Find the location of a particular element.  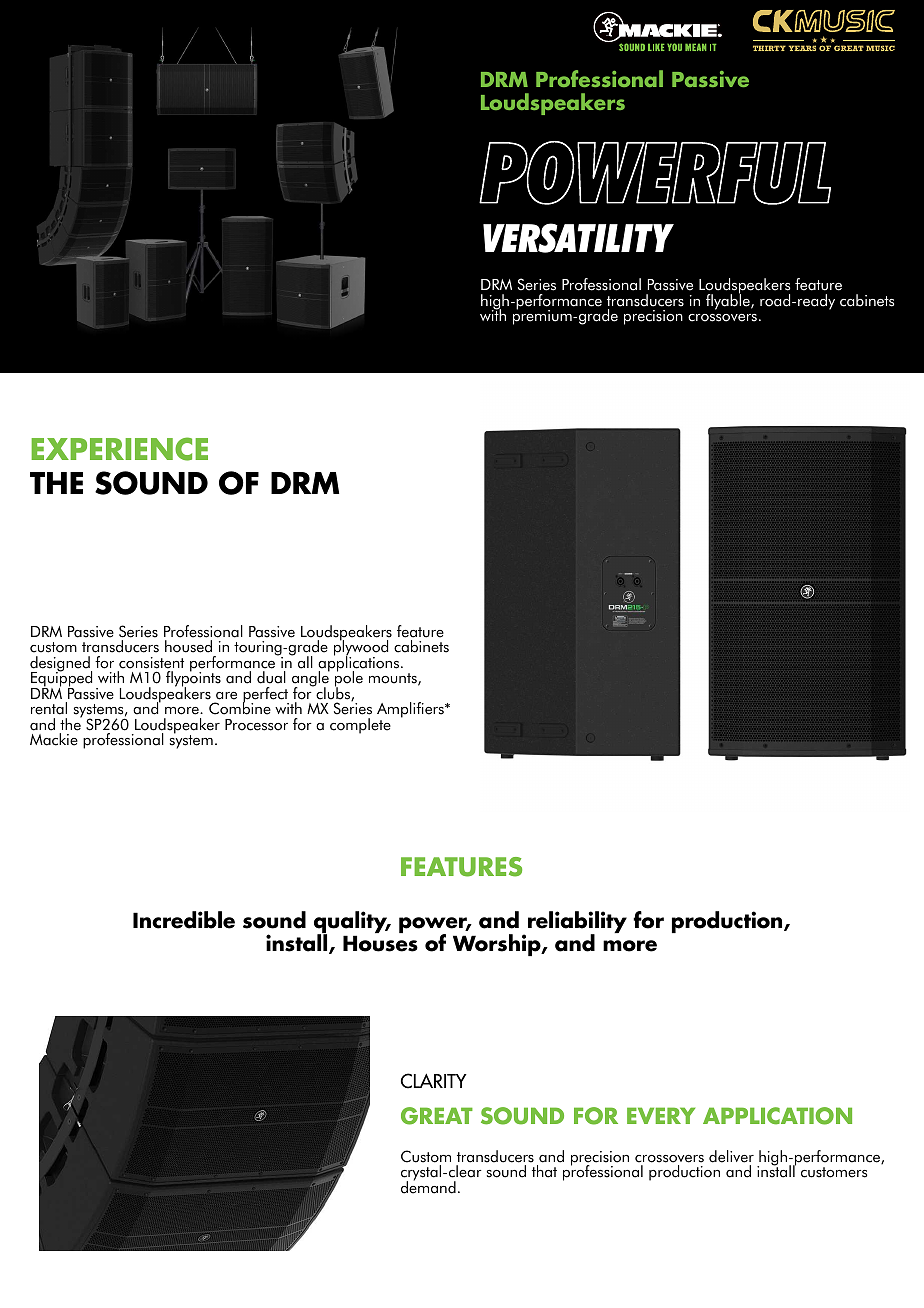

Incredible is located at coordinates (184, 920).
